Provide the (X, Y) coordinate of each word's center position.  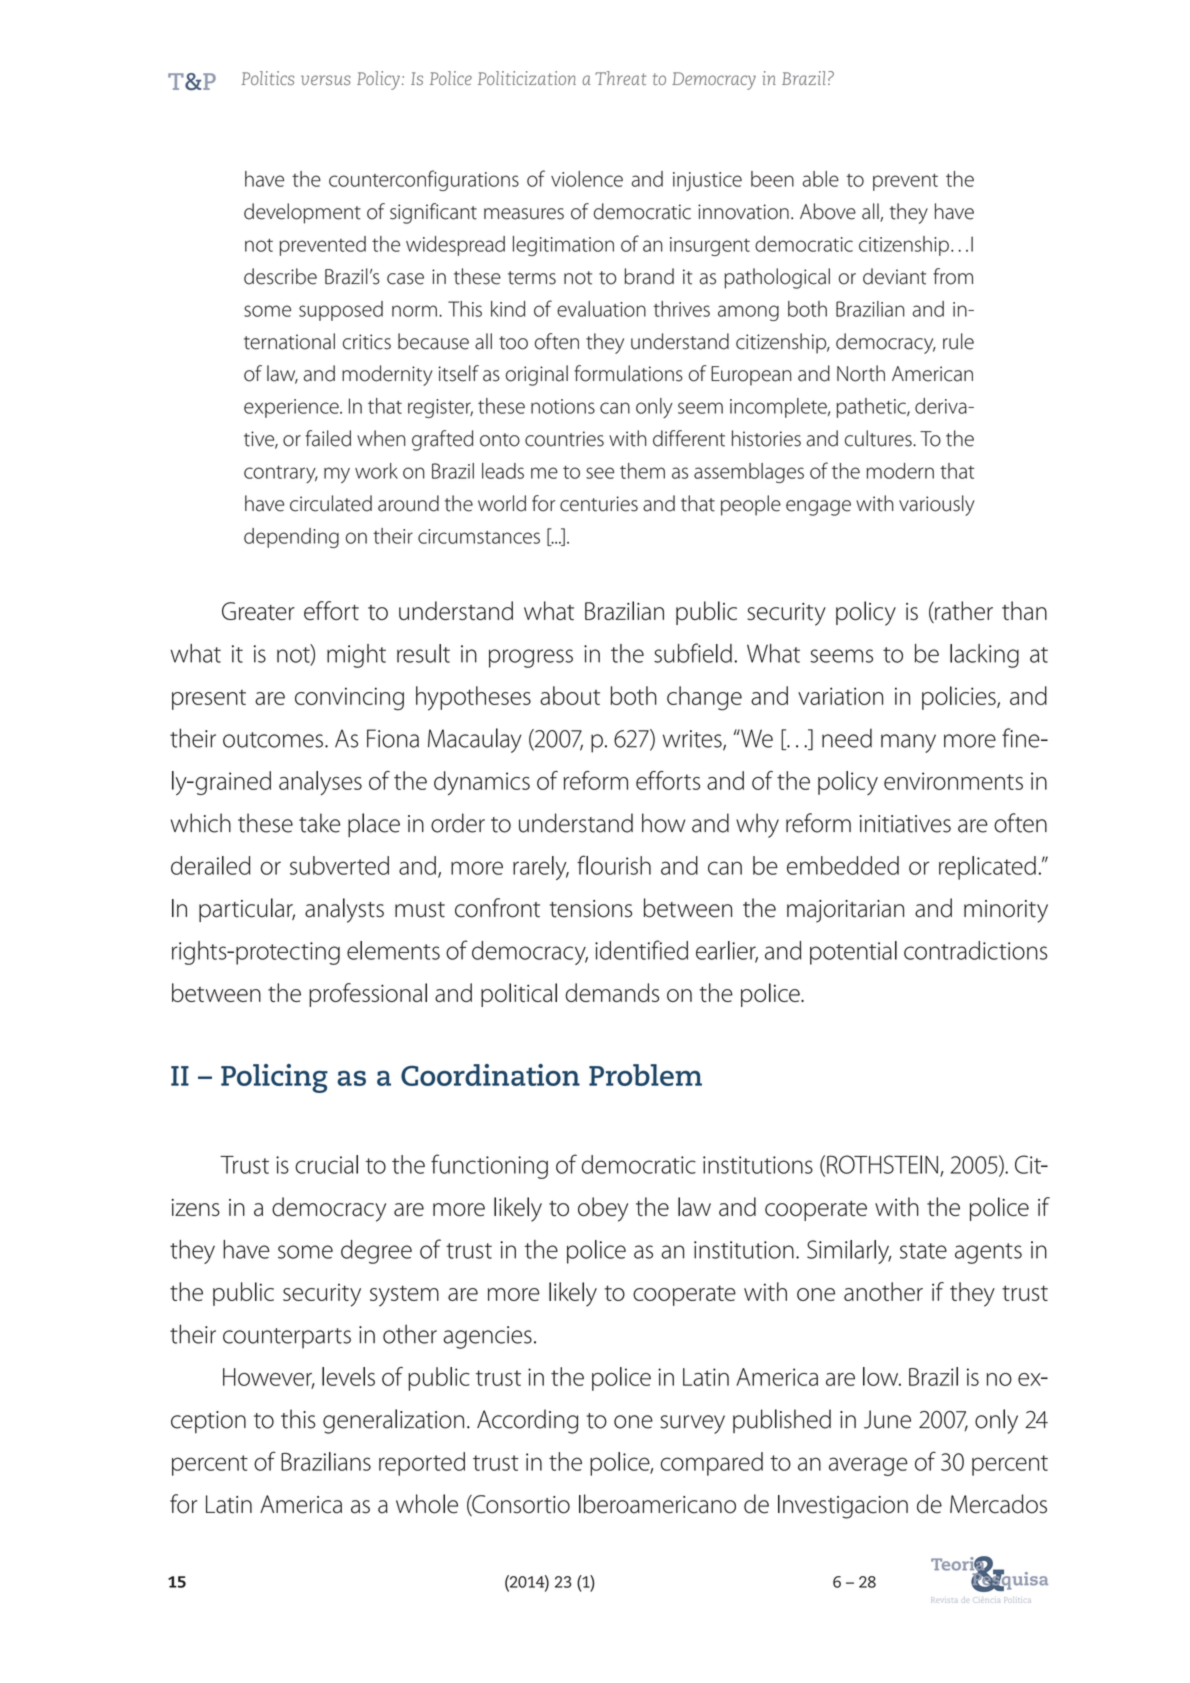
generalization (393, 1421)
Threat (620, 78)
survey (692, 1424)
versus (326, 80)
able (821, 179)
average (868, 1466)
